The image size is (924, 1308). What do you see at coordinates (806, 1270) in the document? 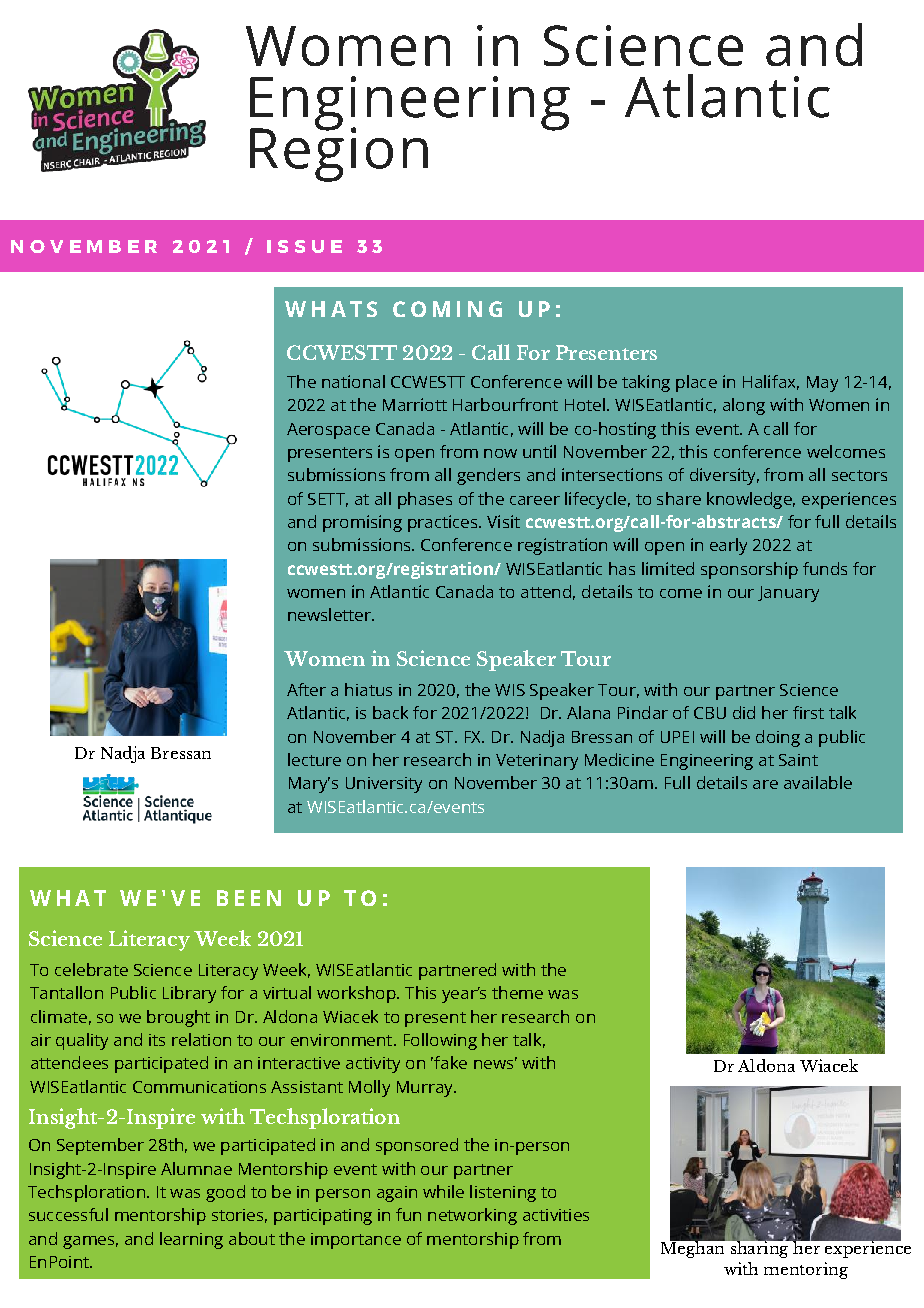
I see `mentoring` at bounding box center [806, 1270].
